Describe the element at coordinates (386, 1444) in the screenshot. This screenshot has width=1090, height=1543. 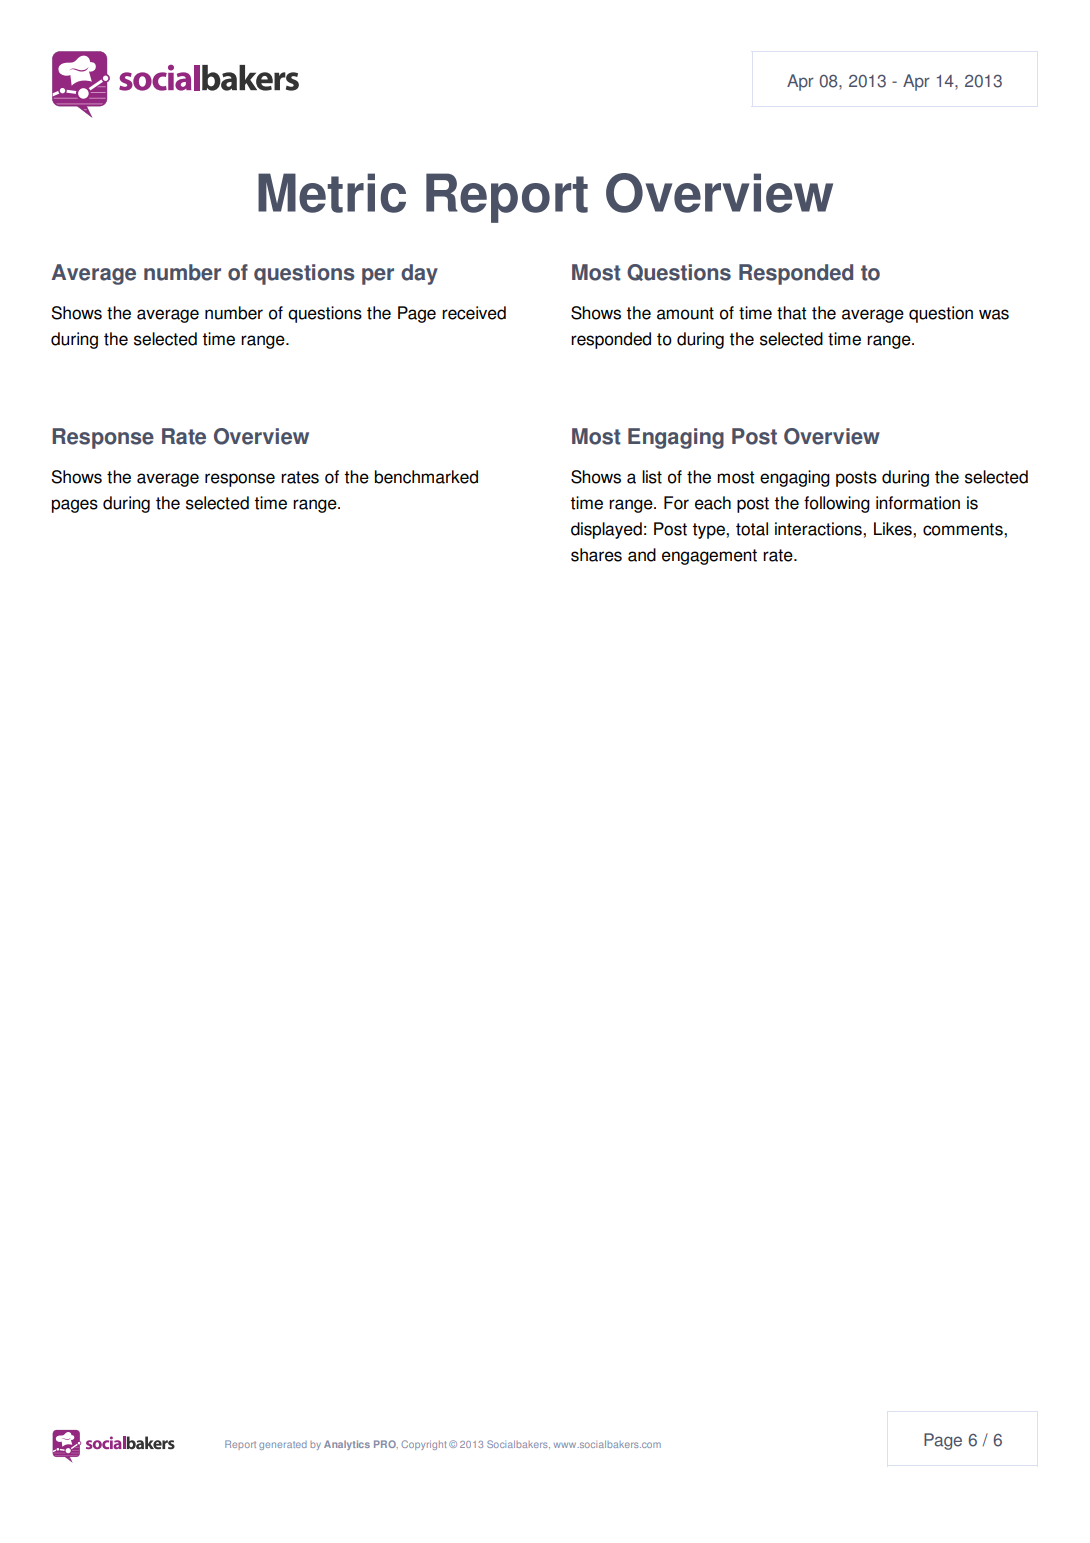
I see `PRO` at that location.
